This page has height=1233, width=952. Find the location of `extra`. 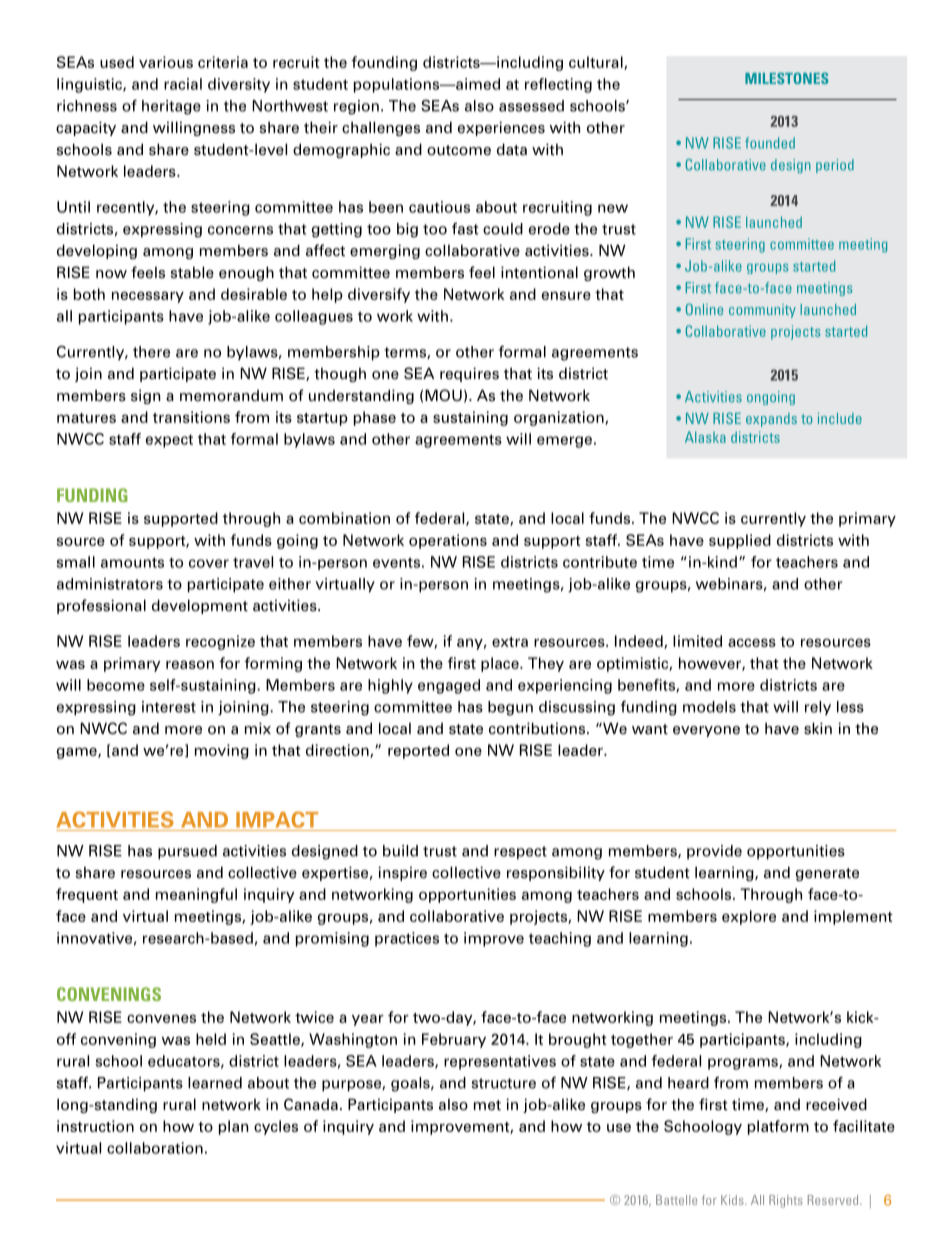

extra is located at coordinates (510, 642).
